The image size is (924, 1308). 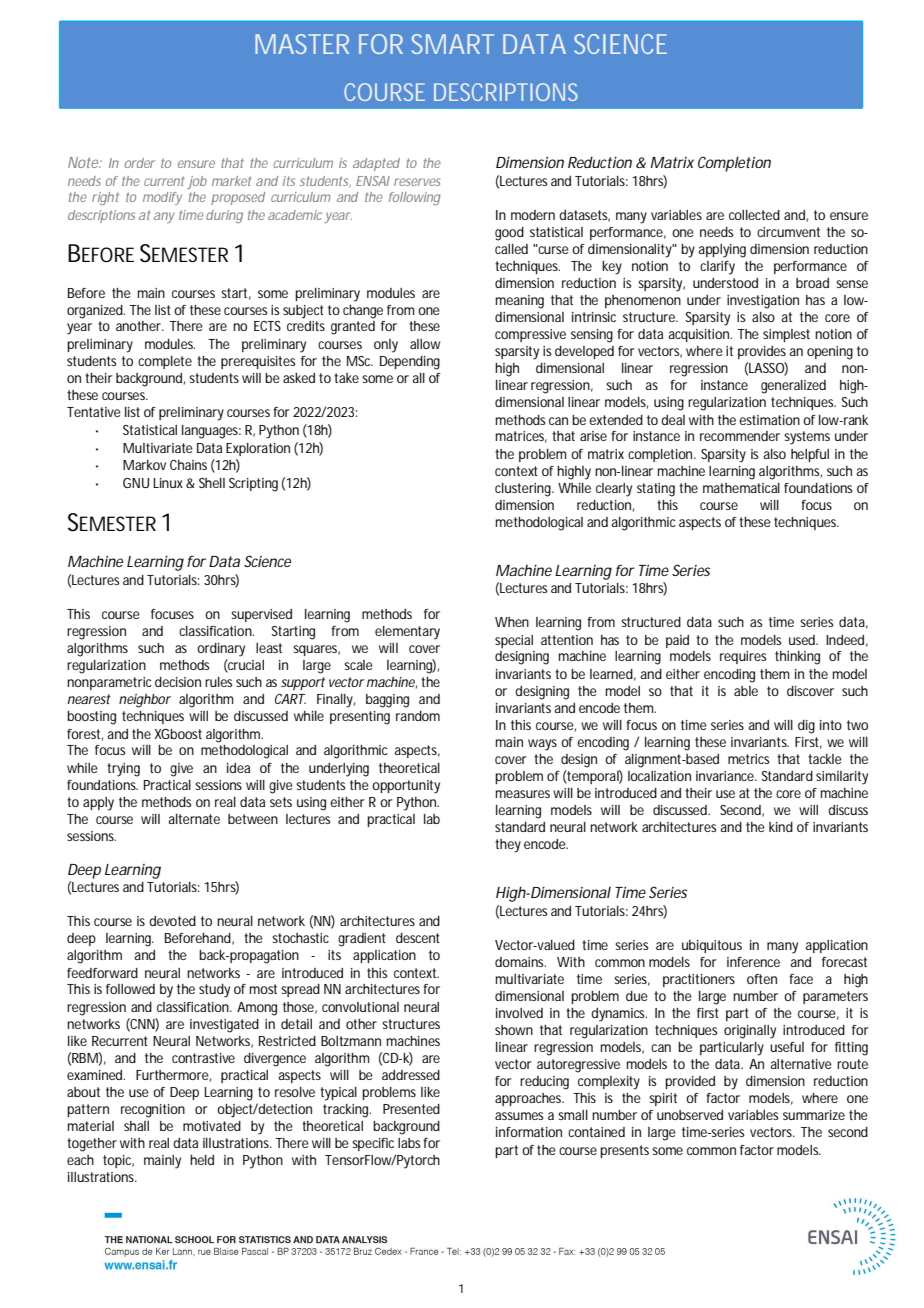 I want to click on elementary, so click(x=407, y=633).
